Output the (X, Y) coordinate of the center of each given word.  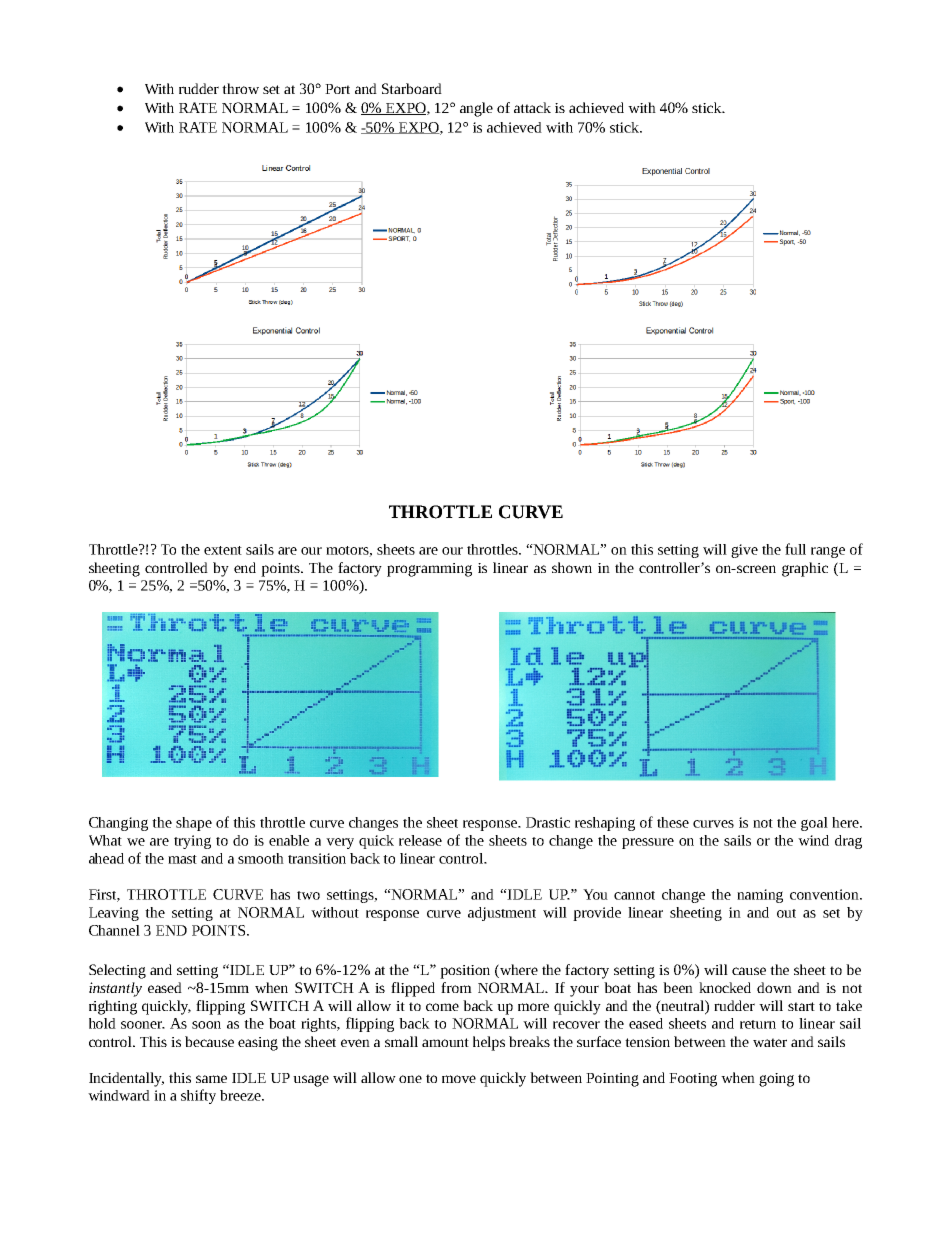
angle (476, 109)
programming (429, 570)
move (459, 1079)
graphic (805, 569)
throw (240, 88)
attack (532, 107)
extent (223, 550)
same (211, 1079)
